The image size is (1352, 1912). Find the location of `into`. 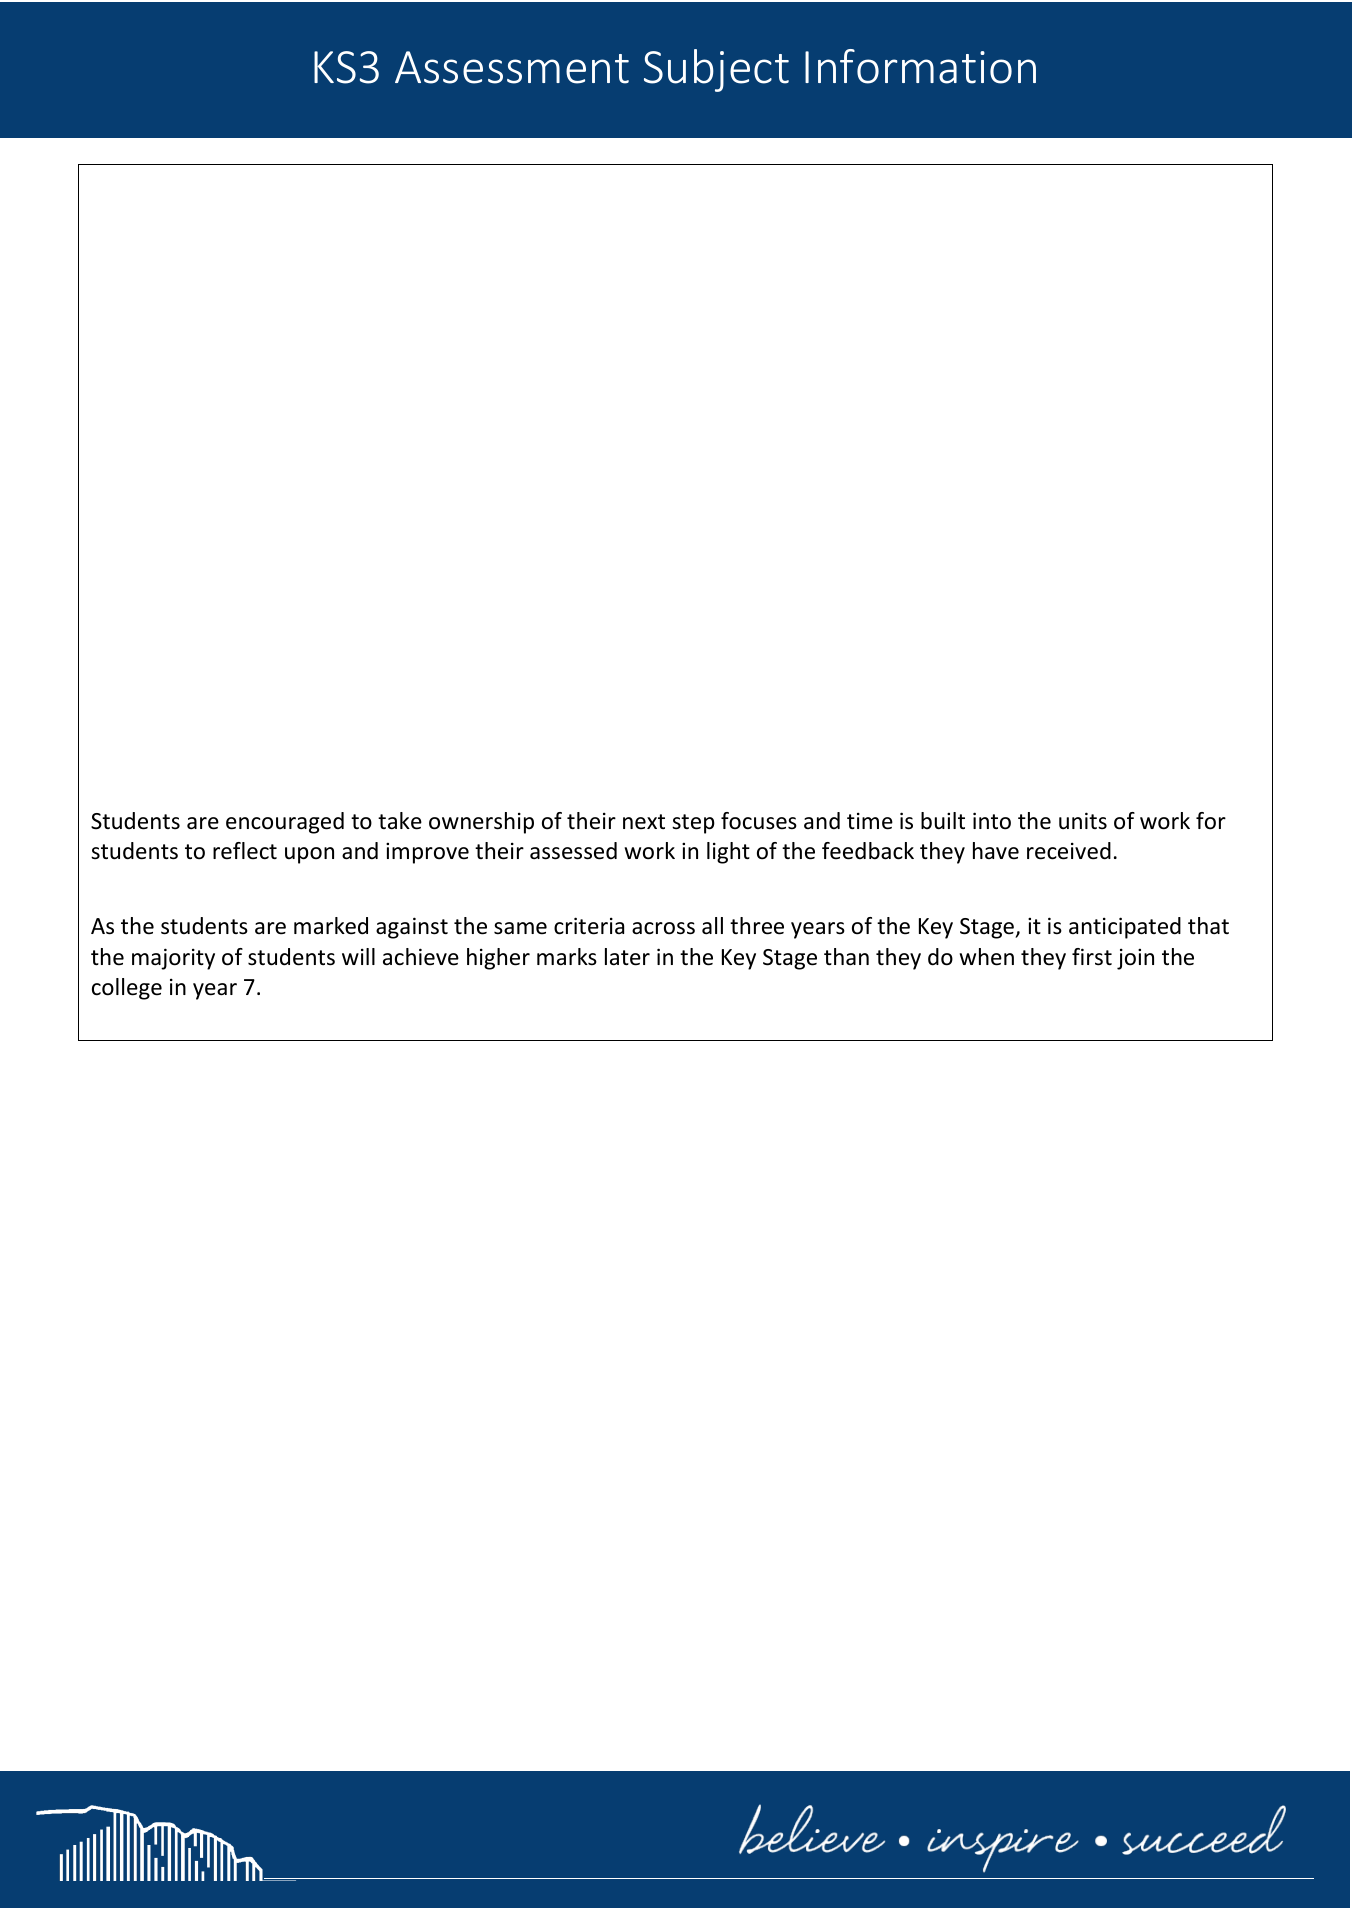

into is located at coordinates (992, 821).
